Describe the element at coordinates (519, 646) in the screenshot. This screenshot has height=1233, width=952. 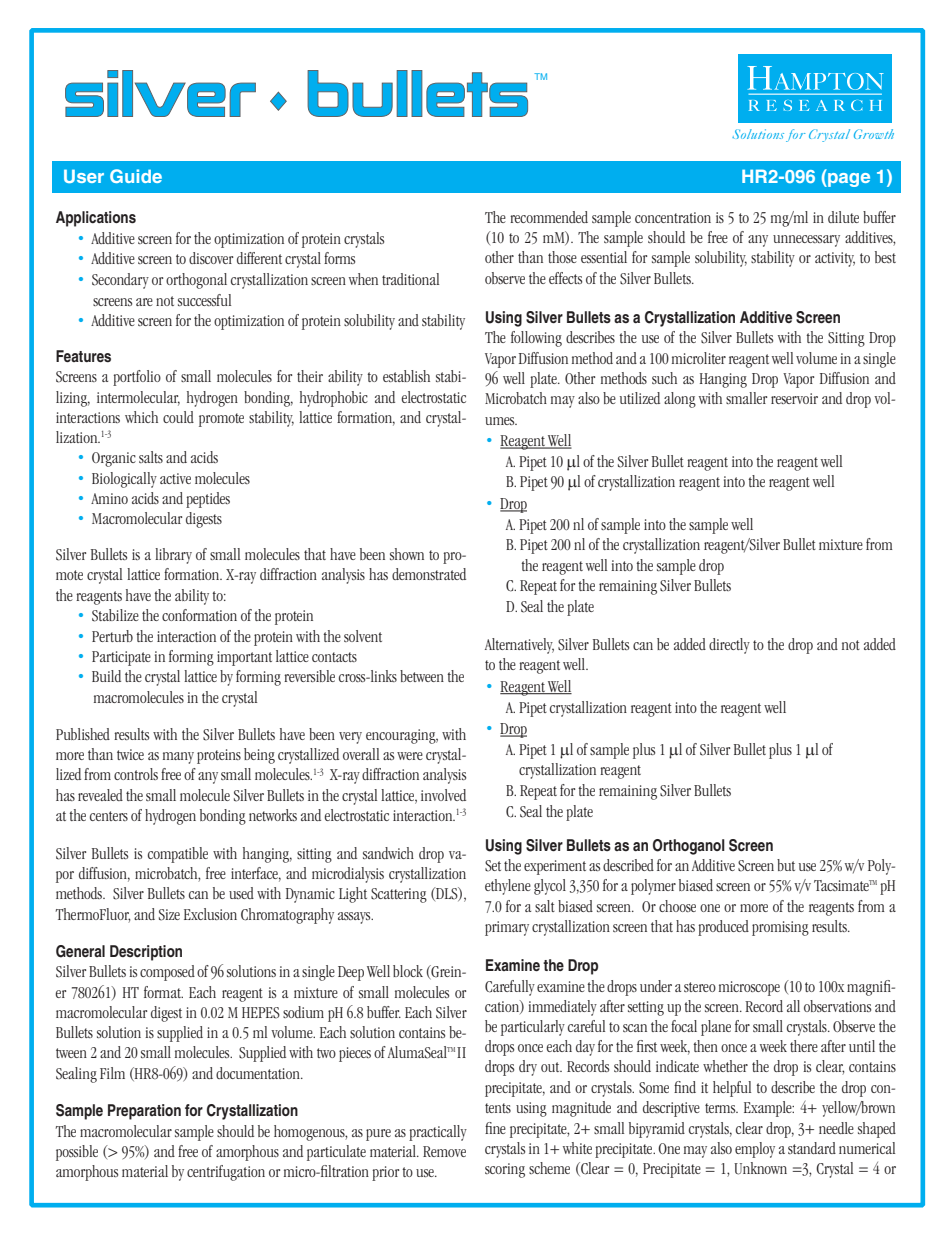
I see `Alternatively` at that location.
